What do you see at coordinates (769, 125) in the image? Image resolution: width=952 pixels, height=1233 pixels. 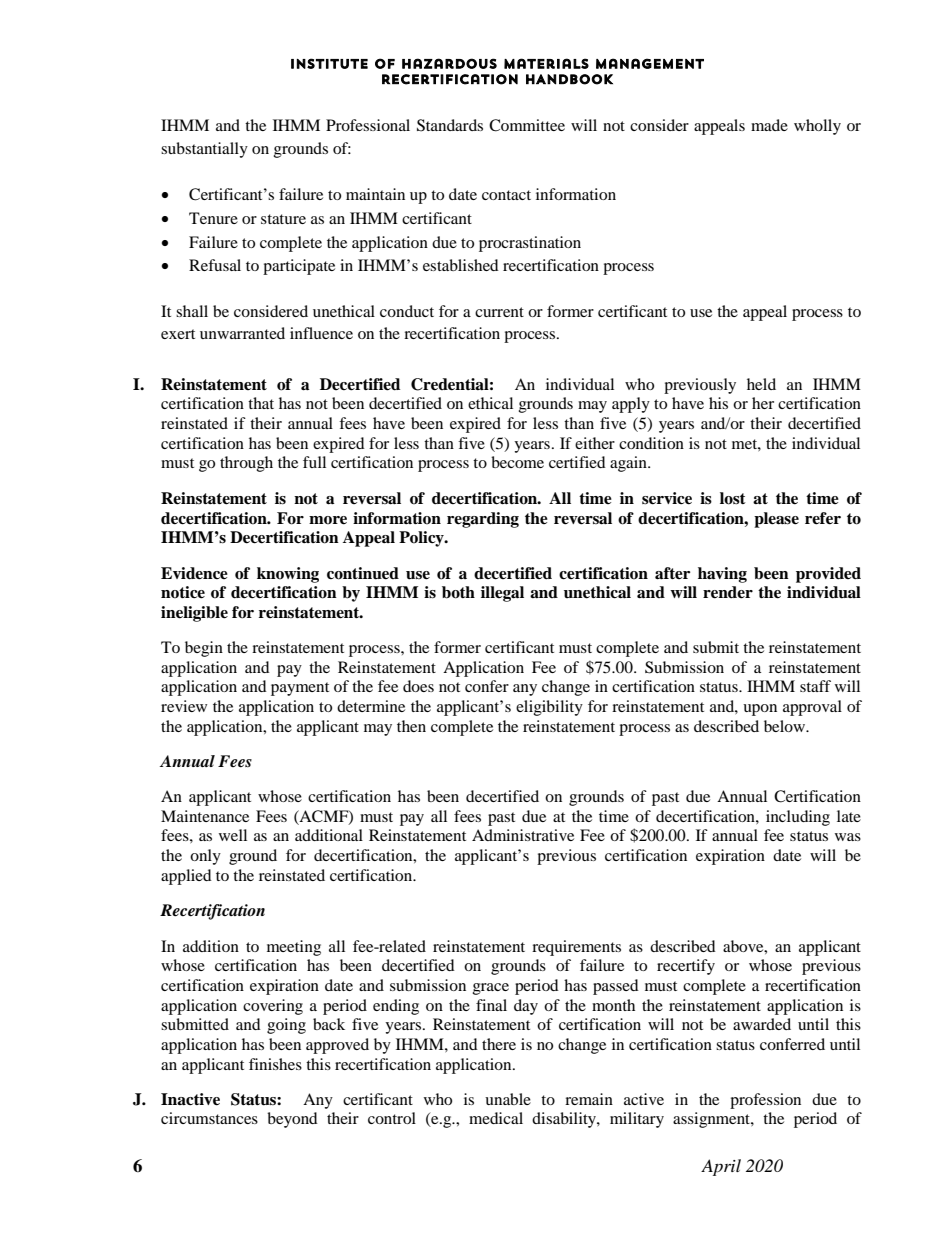 I see `made` at bounding box center [769, 125].
